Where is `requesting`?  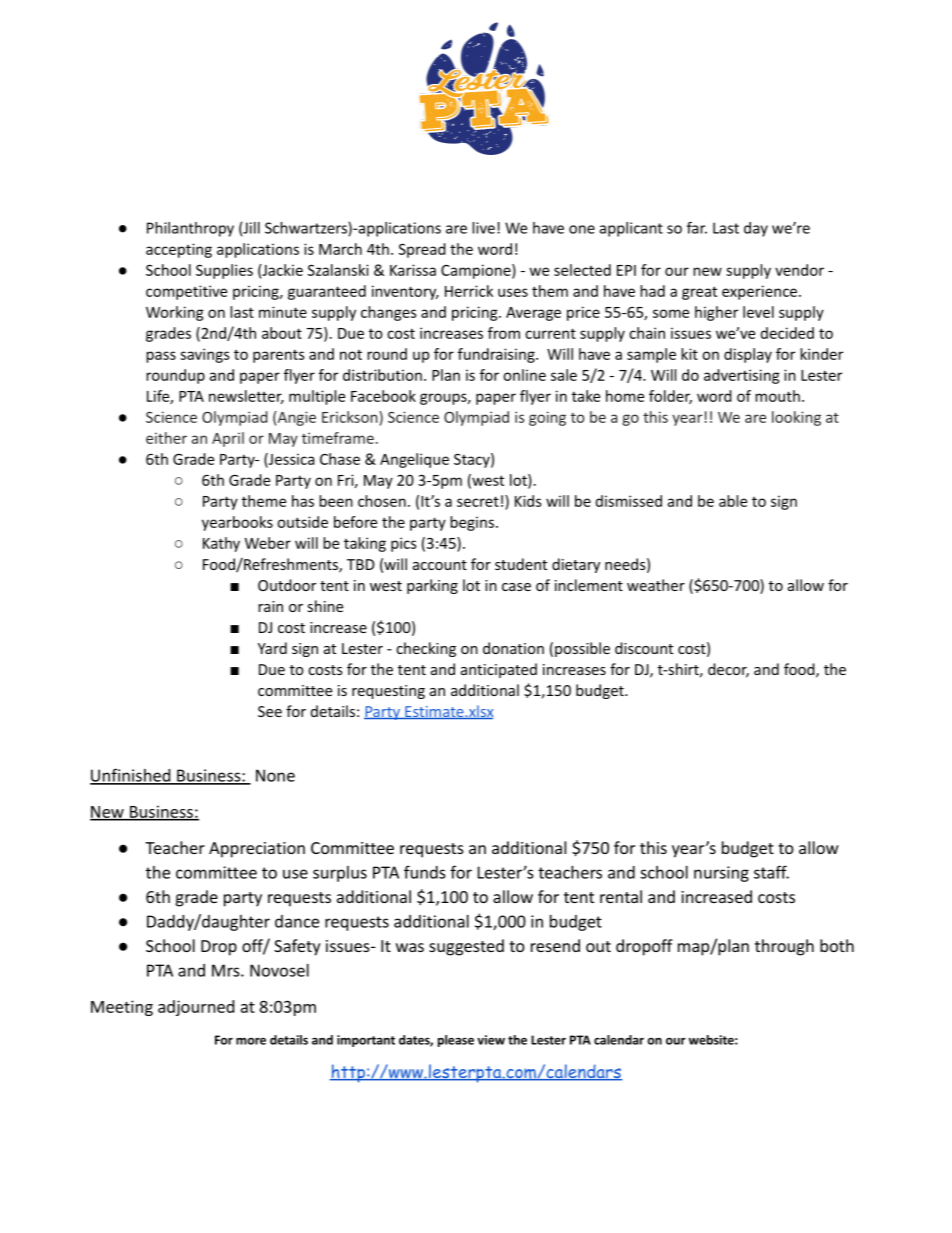
requesting is located at coordinates (388, 692).
